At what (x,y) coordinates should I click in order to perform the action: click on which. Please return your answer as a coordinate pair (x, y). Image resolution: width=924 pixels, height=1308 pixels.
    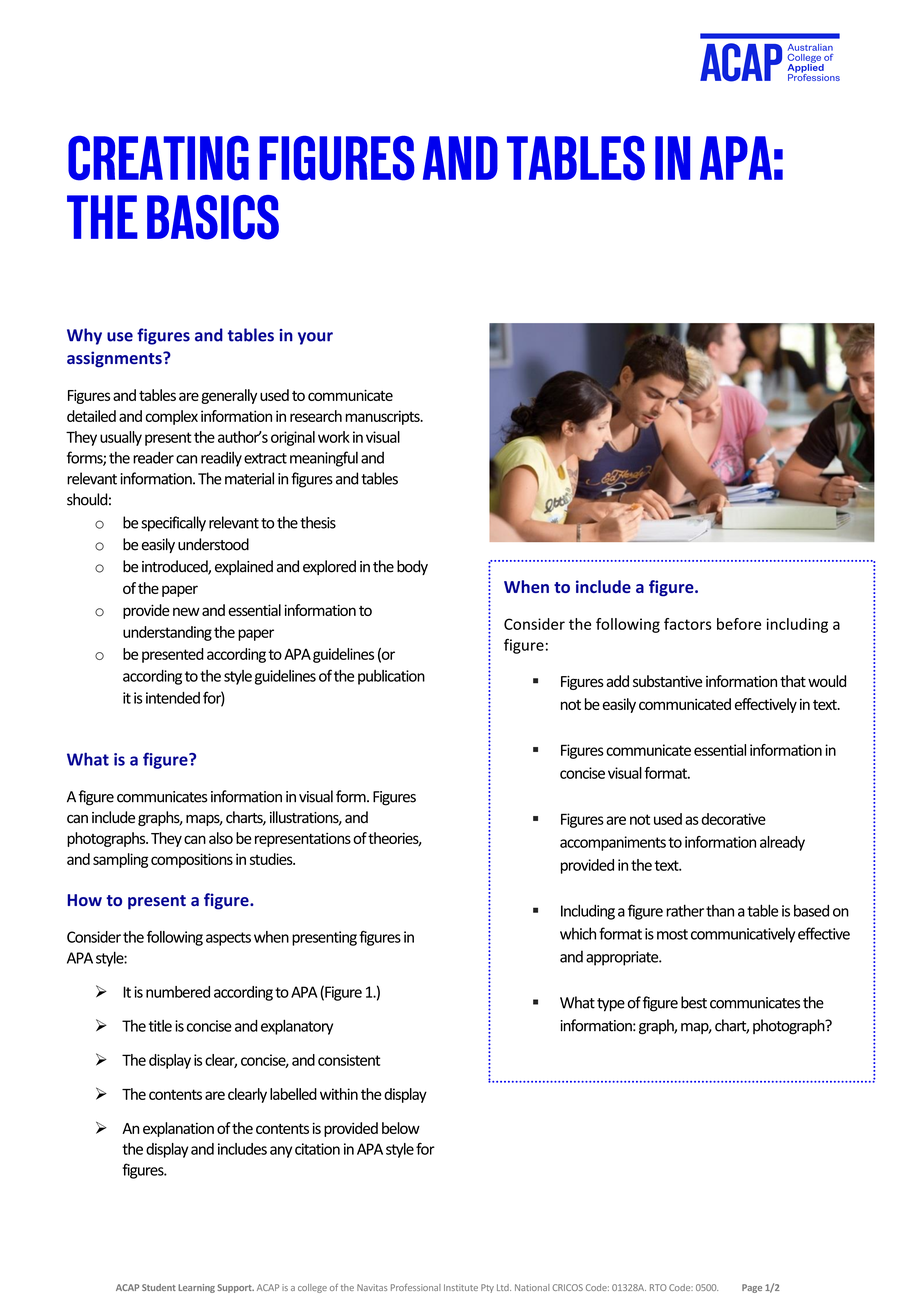
    Looking at the image, I should click on (578, 933).
